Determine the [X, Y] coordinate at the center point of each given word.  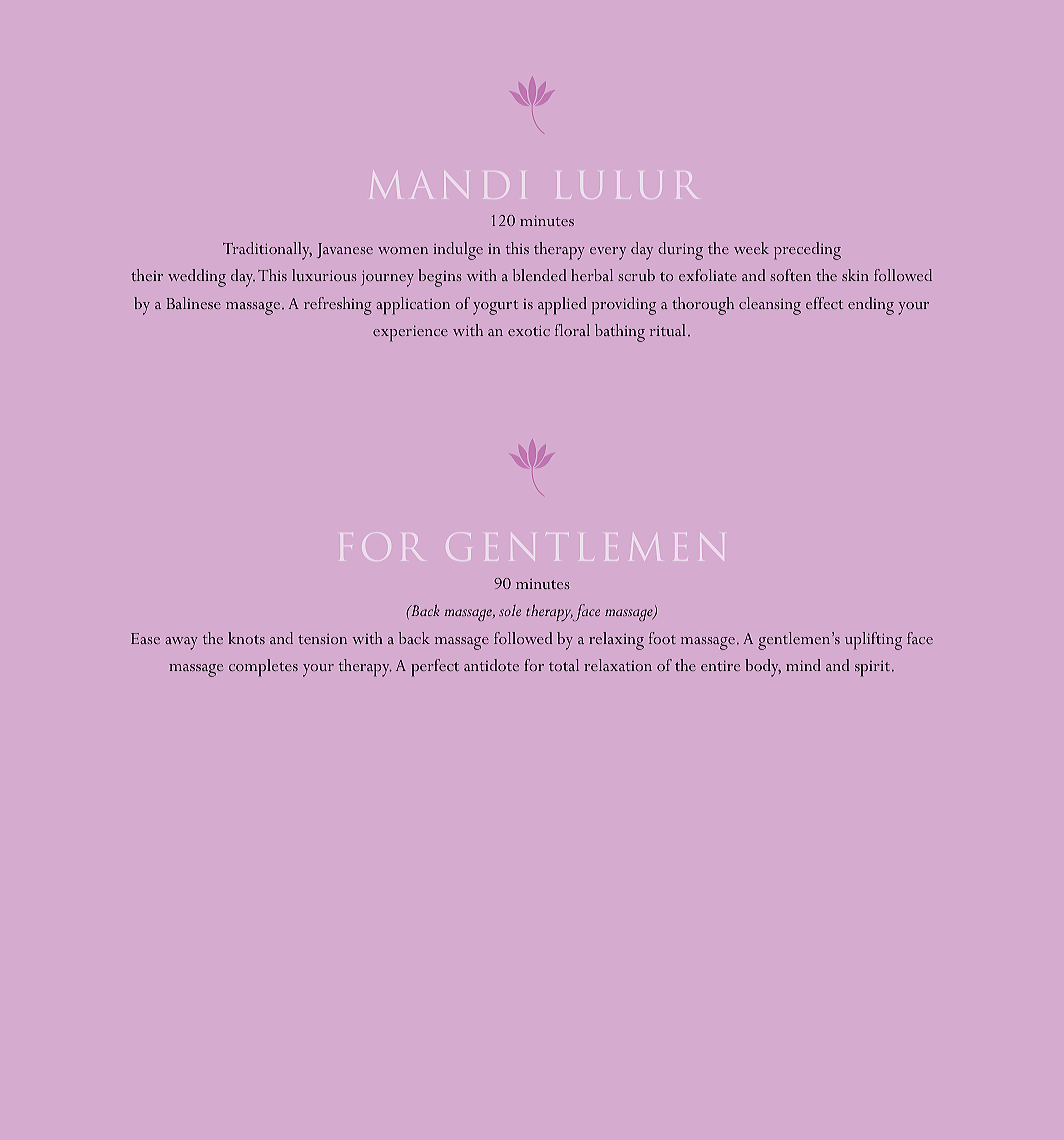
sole [510, 610]
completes [263, 668]
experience [410, 333]
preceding [807, 251]
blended [539, 275]
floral [572, 330]
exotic [529, 330]
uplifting [873, 641]
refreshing [338, 306]
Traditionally [267, 251]
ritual [667, 330]
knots [246, 638]
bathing [620, 333]
